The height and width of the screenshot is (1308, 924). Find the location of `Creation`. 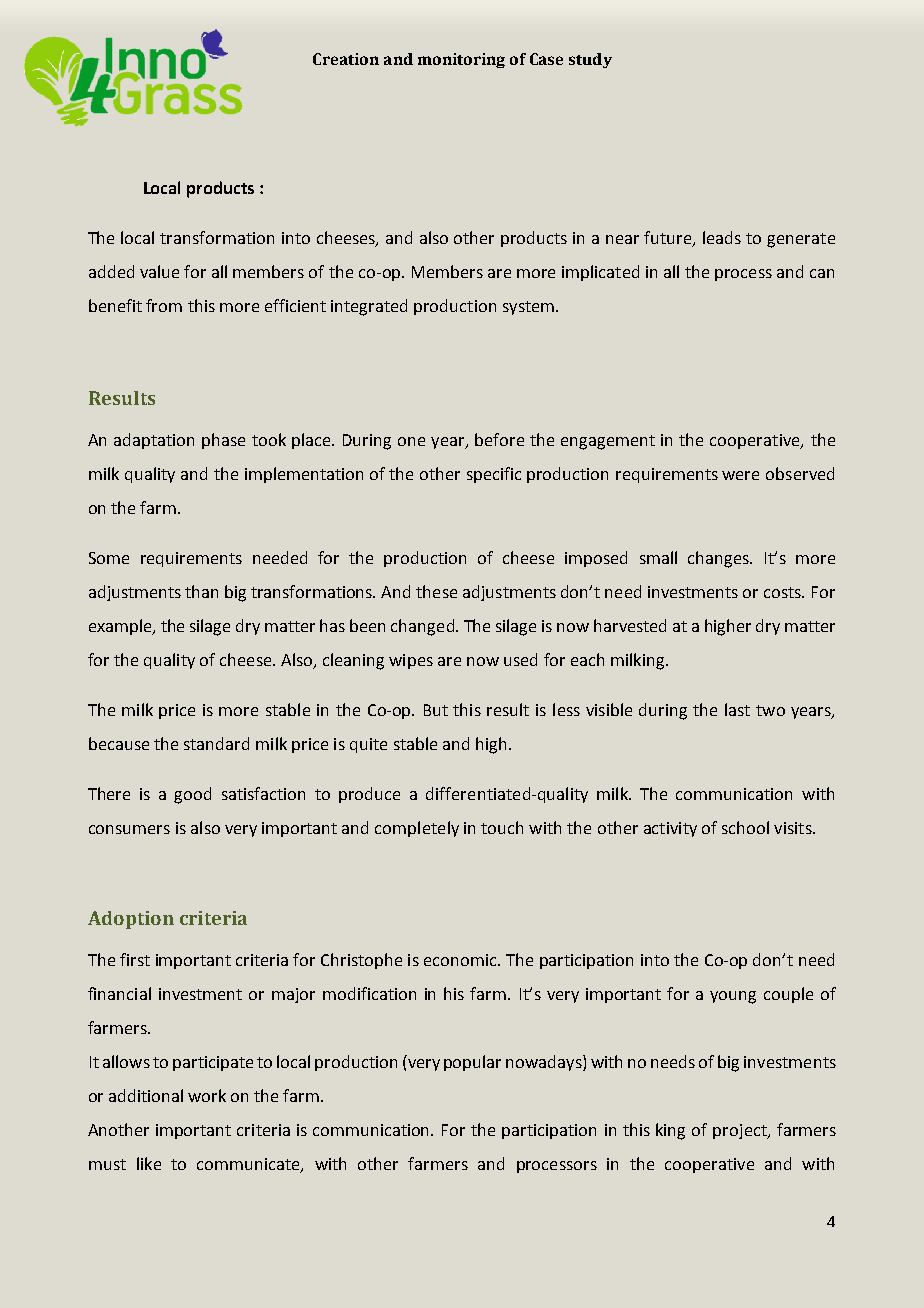

Creation is located at coordinates (346, 59).
